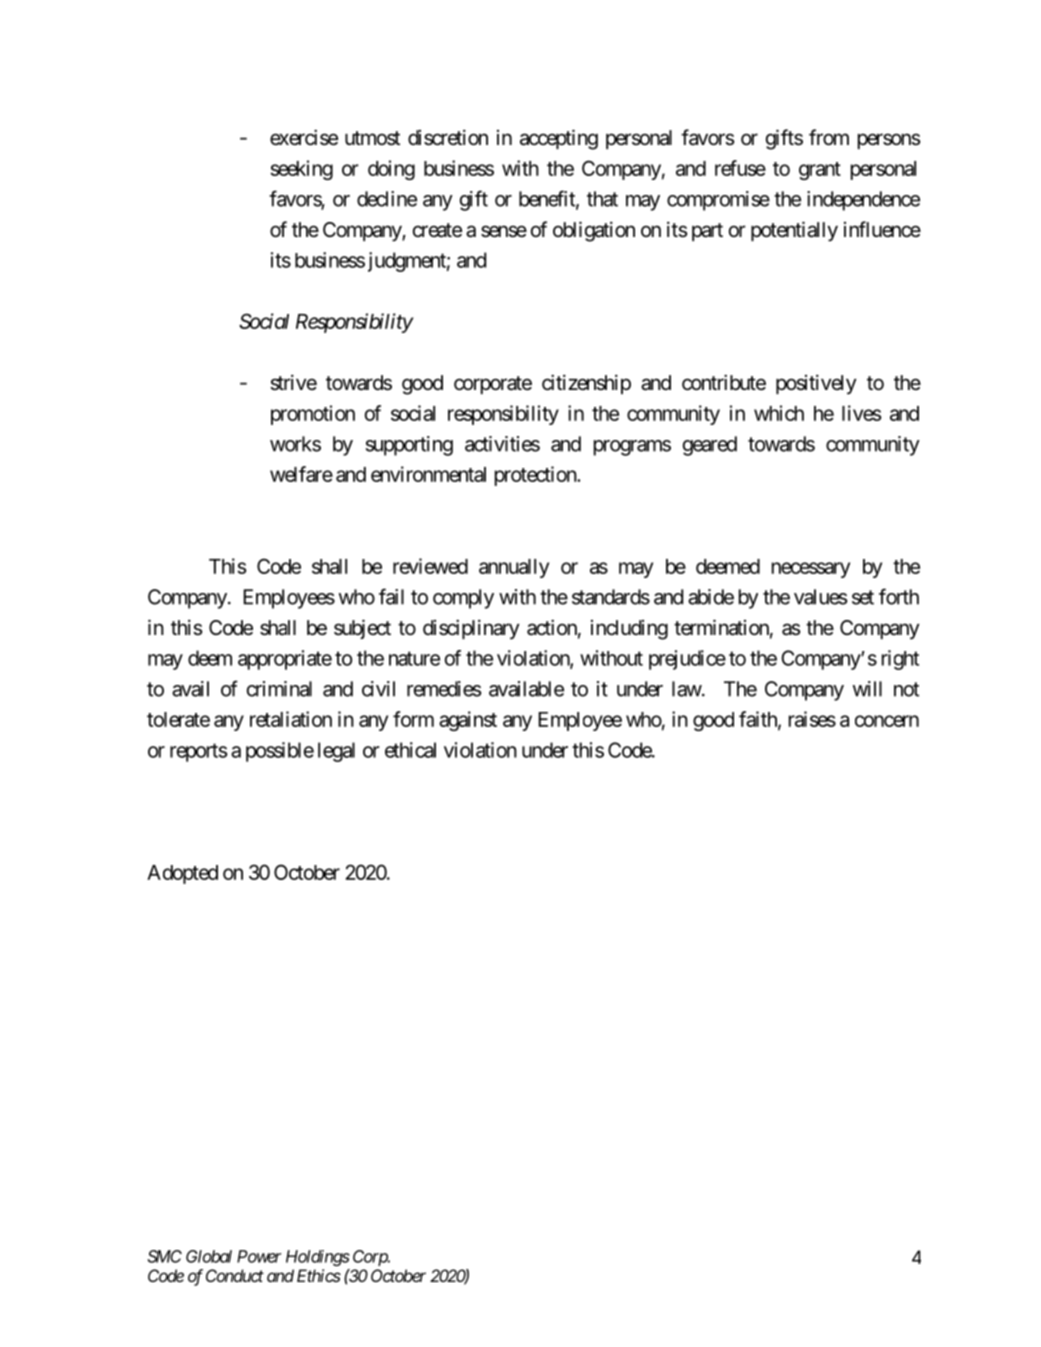  I want to click on grant, so click(820, 171).
